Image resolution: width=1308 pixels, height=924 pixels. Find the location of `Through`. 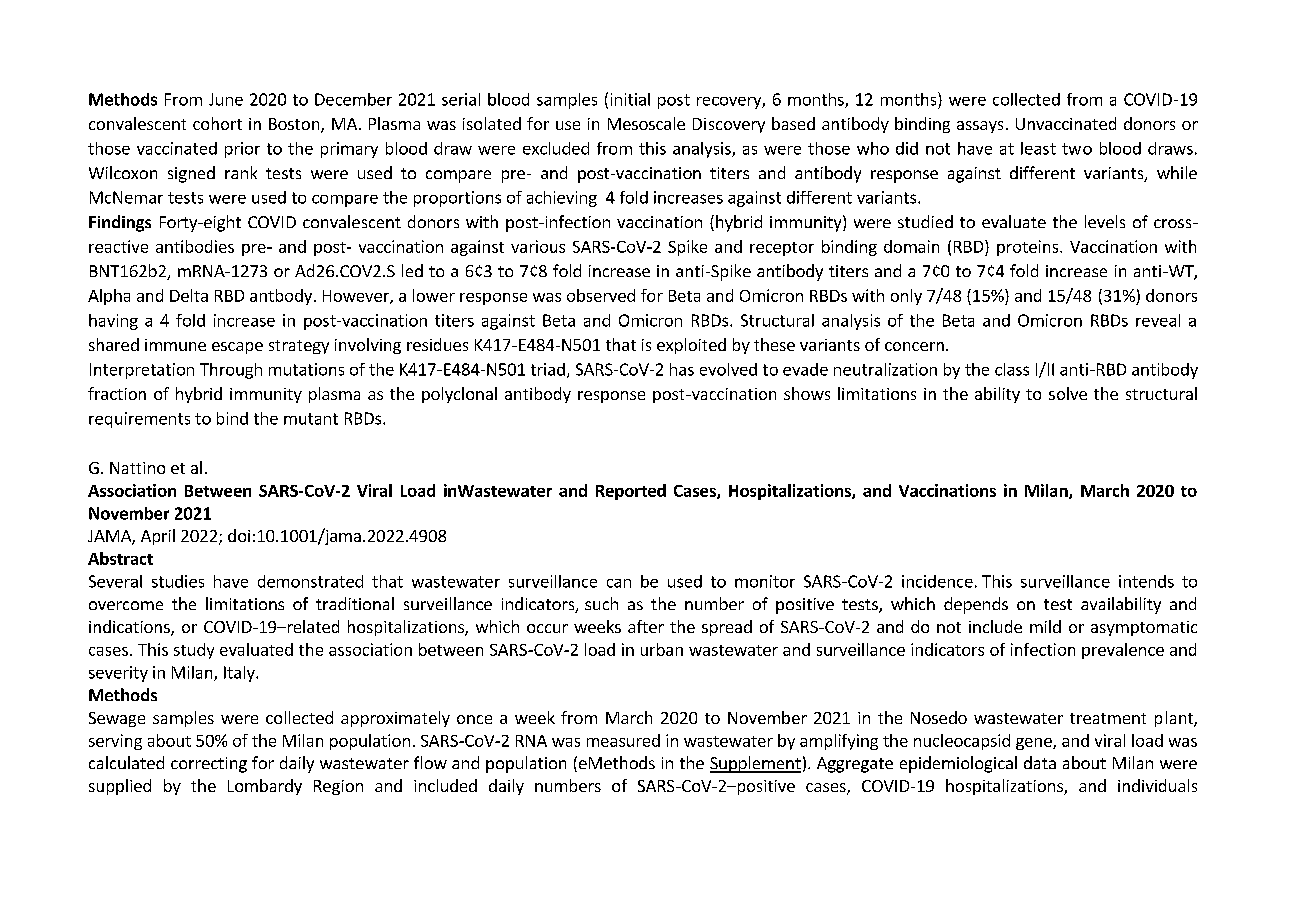

Through is located at coordinates (231, 371).
